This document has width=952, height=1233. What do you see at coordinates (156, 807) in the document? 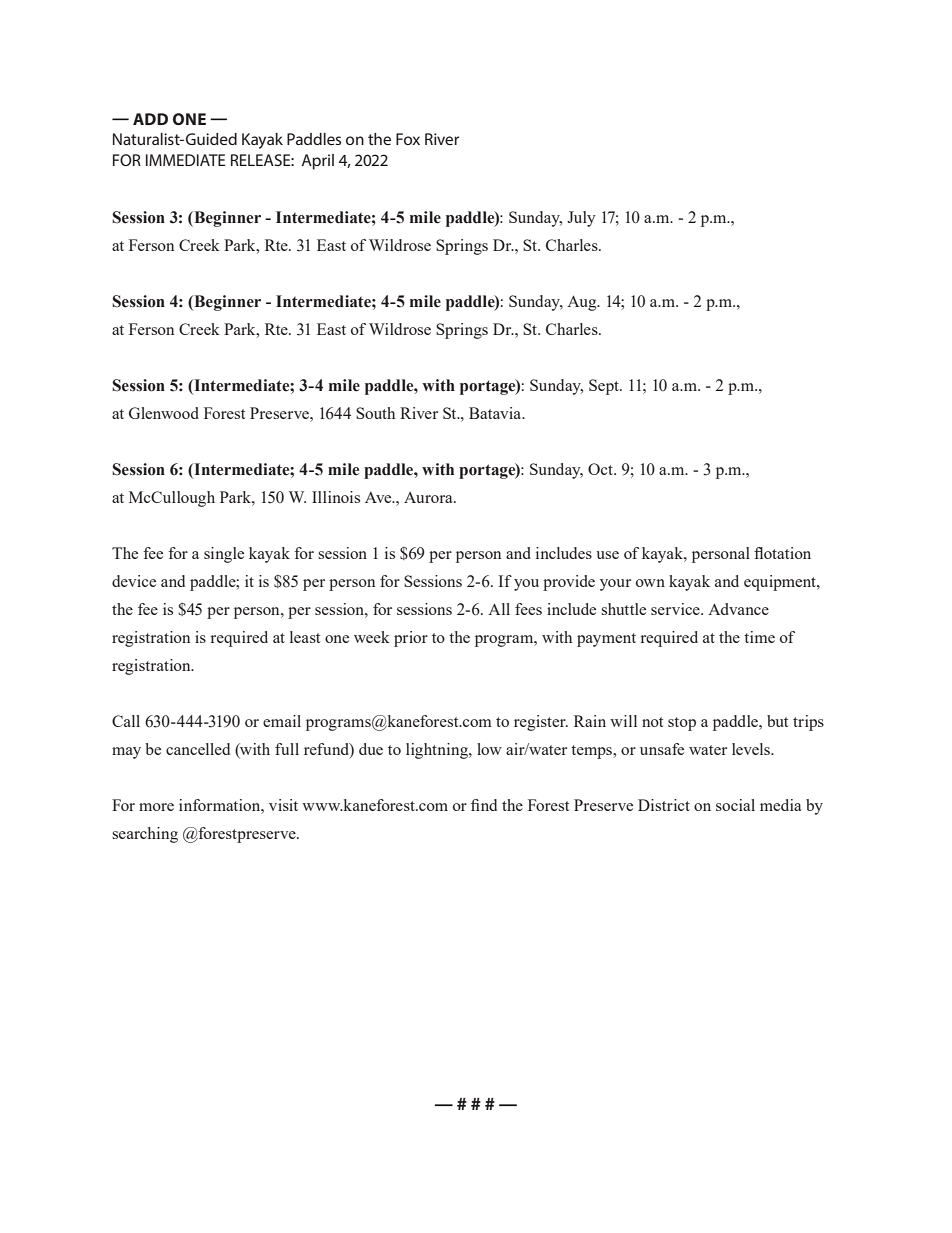
I see `more` at bounding box center [156, 807].
